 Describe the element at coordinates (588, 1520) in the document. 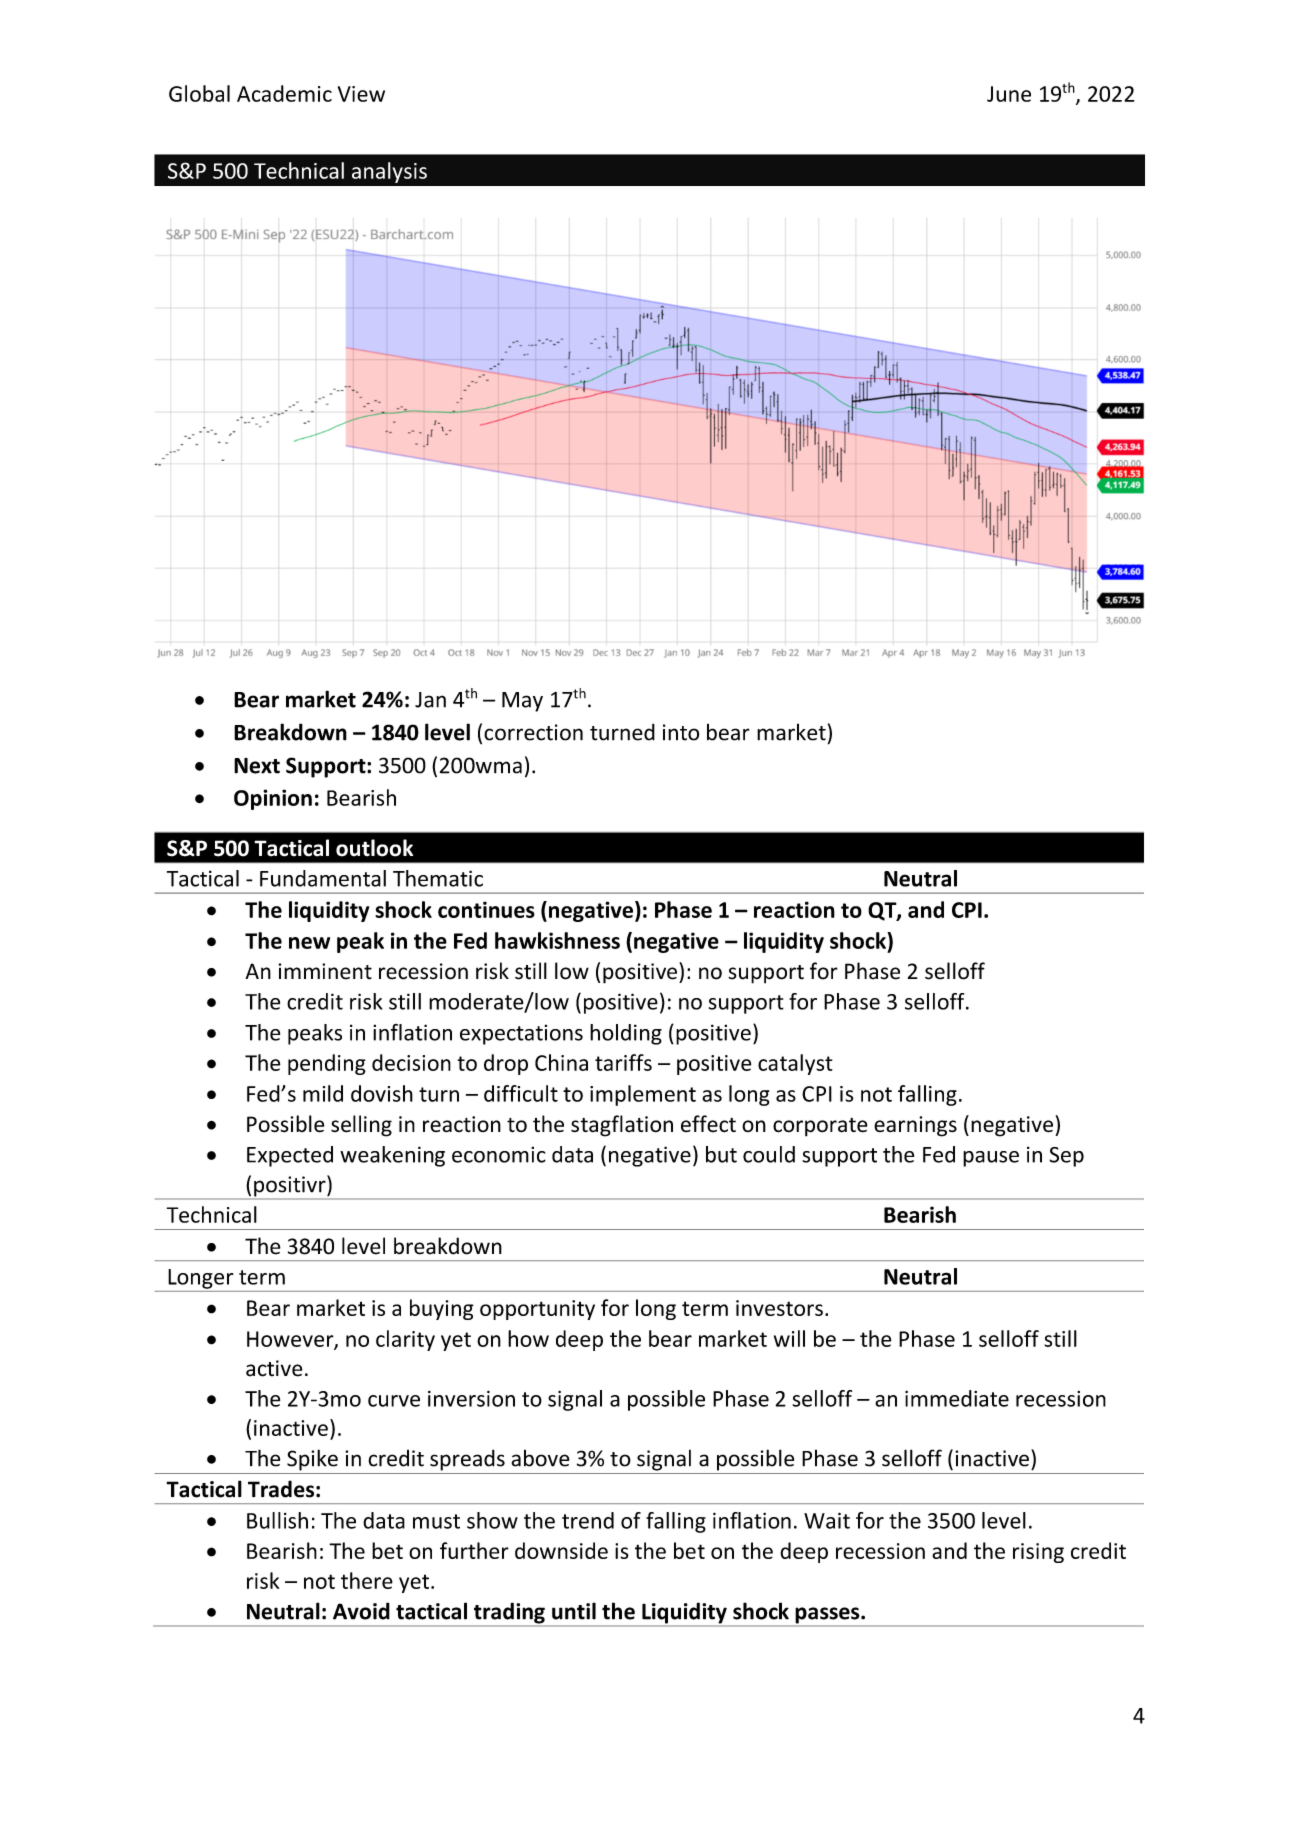

I see `trend` at that location.
